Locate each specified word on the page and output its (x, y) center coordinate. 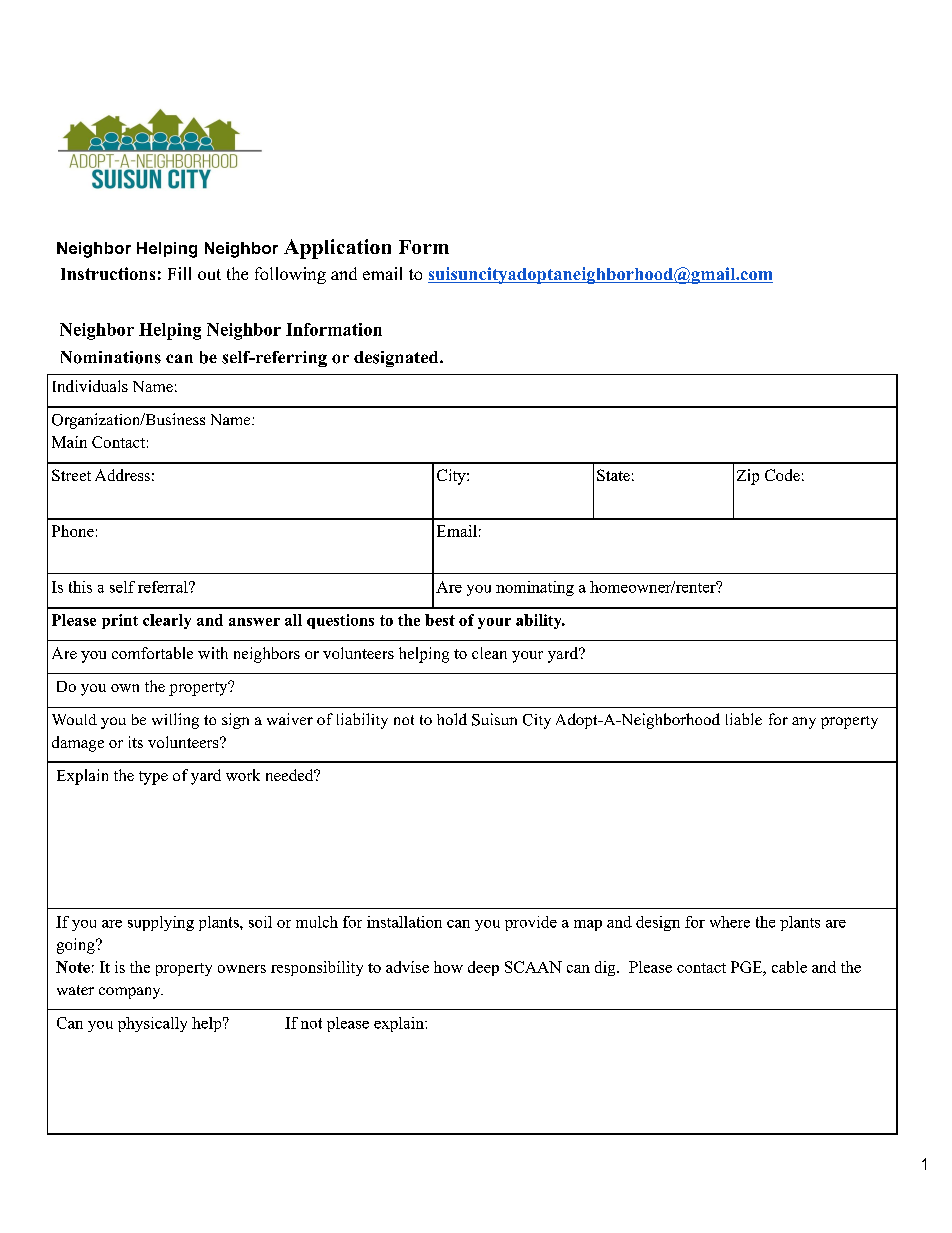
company (131, 993)
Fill (179, 273)
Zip (748, 477)
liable (744, 719)
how (448, 967)
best (440, 620)
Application (337, 249)
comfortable (152, 653)
